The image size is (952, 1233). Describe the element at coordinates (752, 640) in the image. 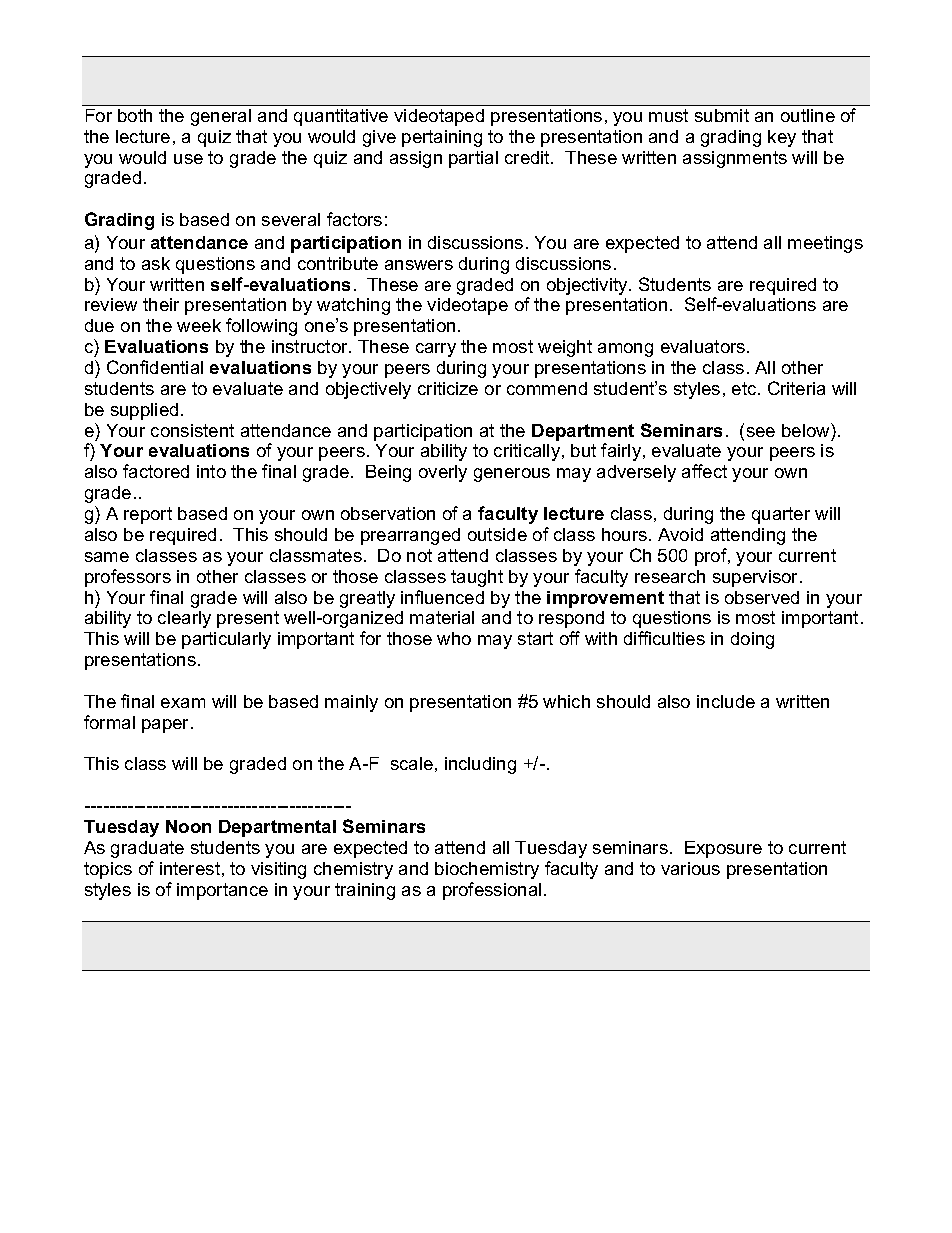

I see `doing` at that location.
